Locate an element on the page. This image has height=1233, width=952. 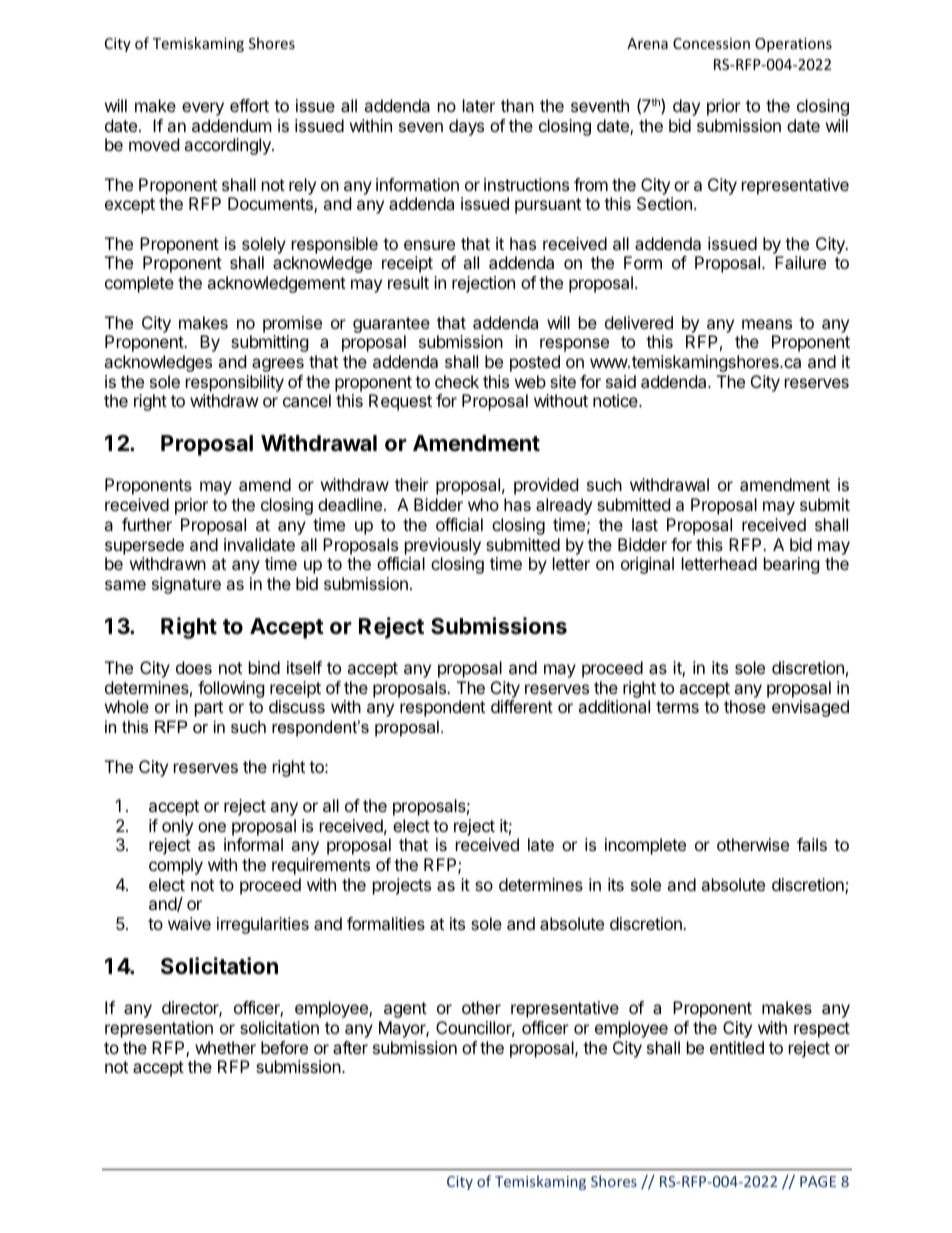
check is located at coordinates (457, 381).
